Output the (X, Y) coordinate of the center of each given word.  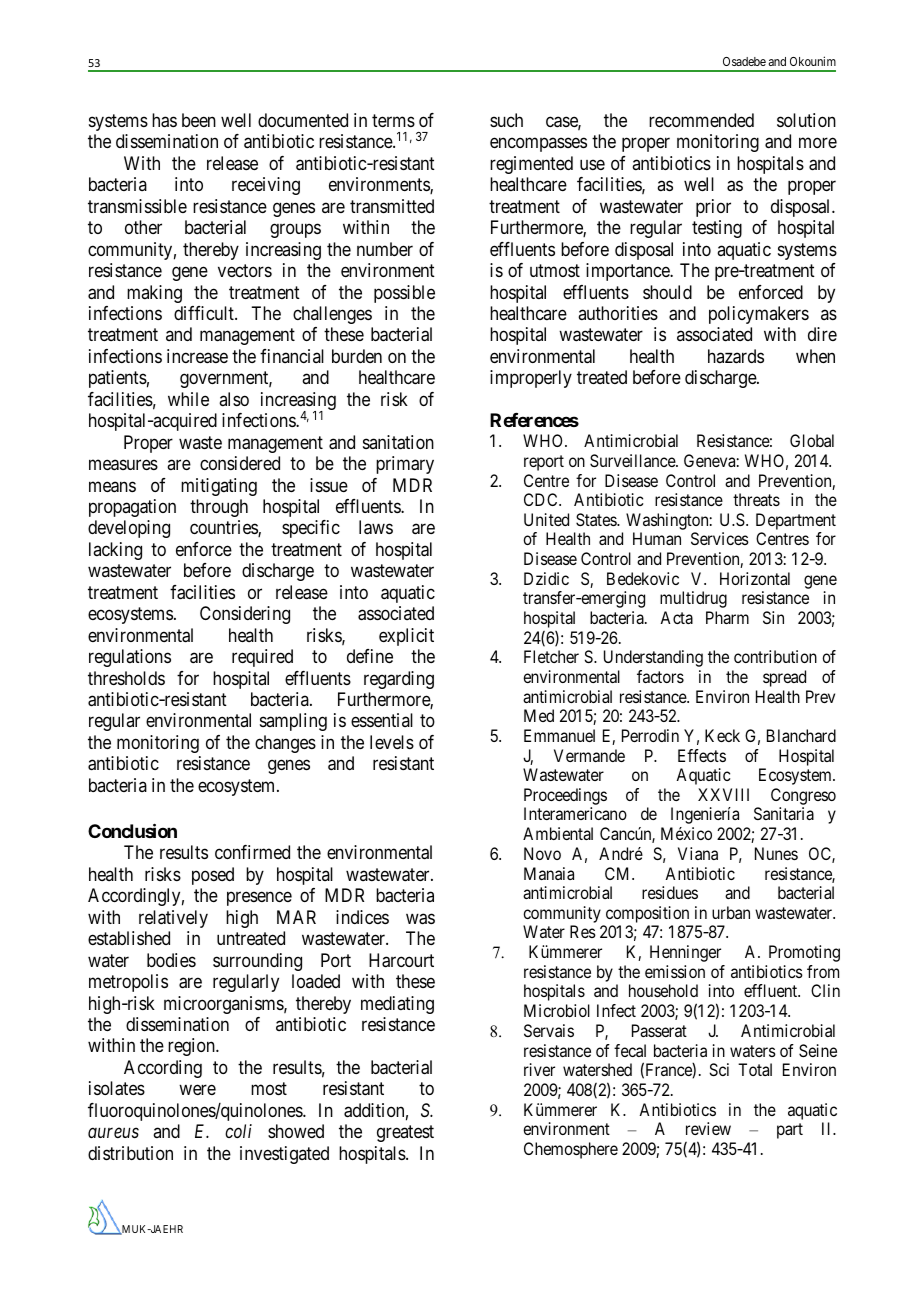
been (199, 120)
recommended (701, 120)
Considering (245, 615)
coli (238, 1131)
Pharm (727, 617)
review (708, 1128)
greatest (405, 1133)
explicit (406, 637)
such (506, 120)
